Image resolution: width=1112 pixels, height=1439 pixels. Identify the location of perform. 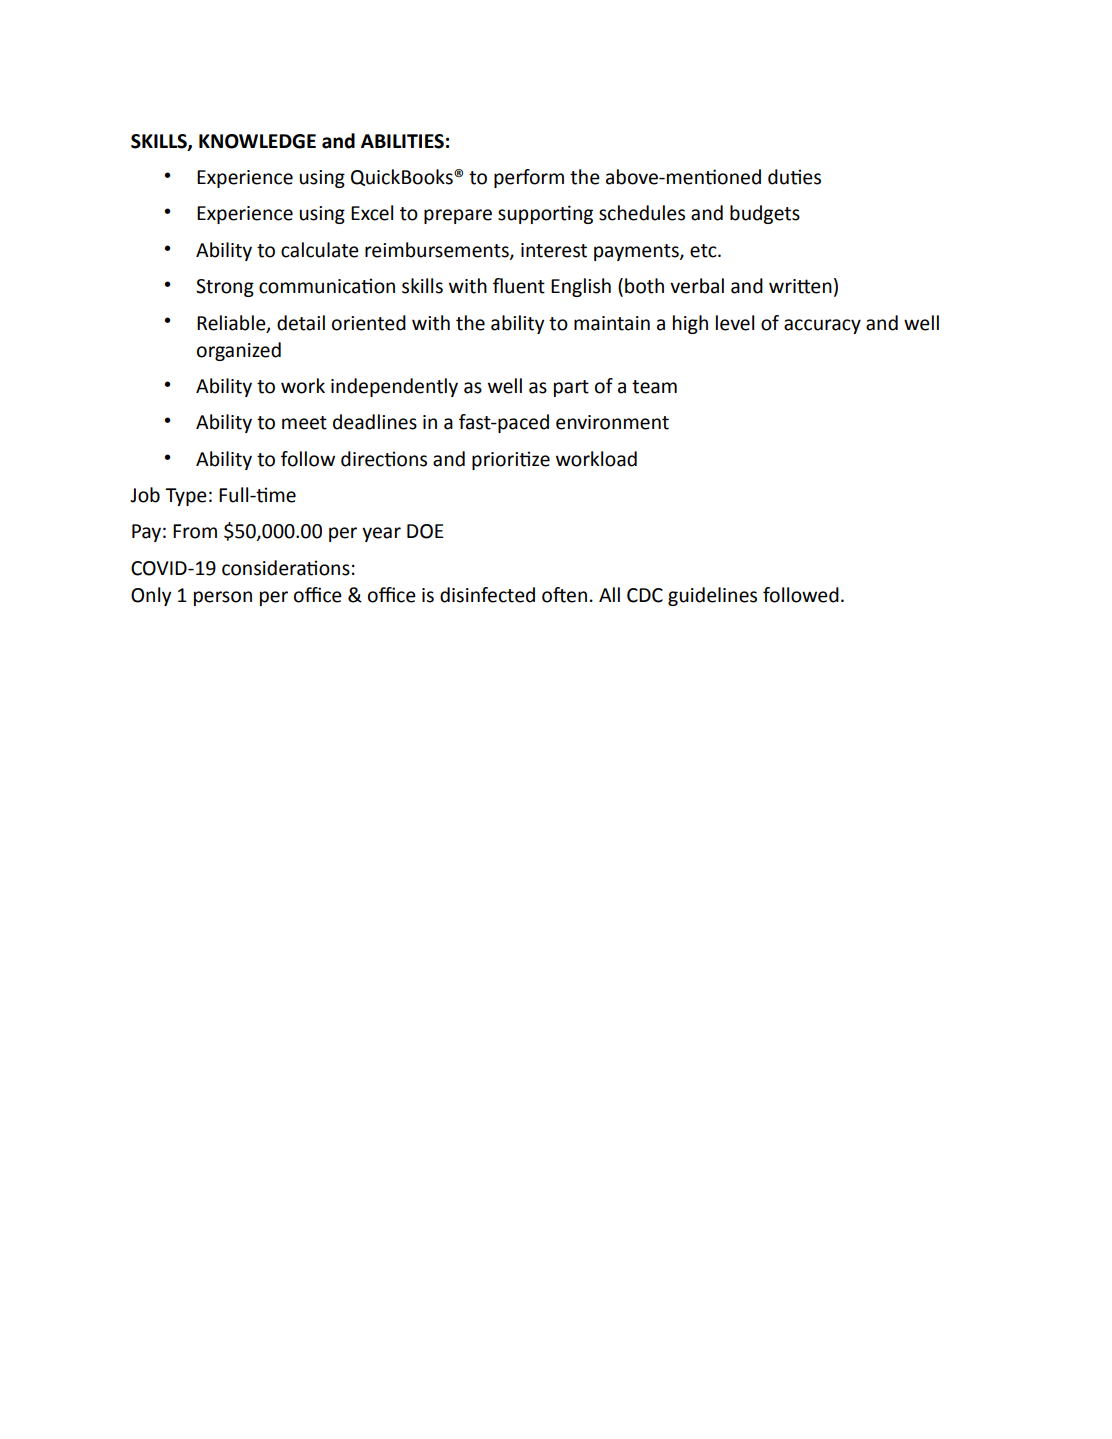
(529, 178).
